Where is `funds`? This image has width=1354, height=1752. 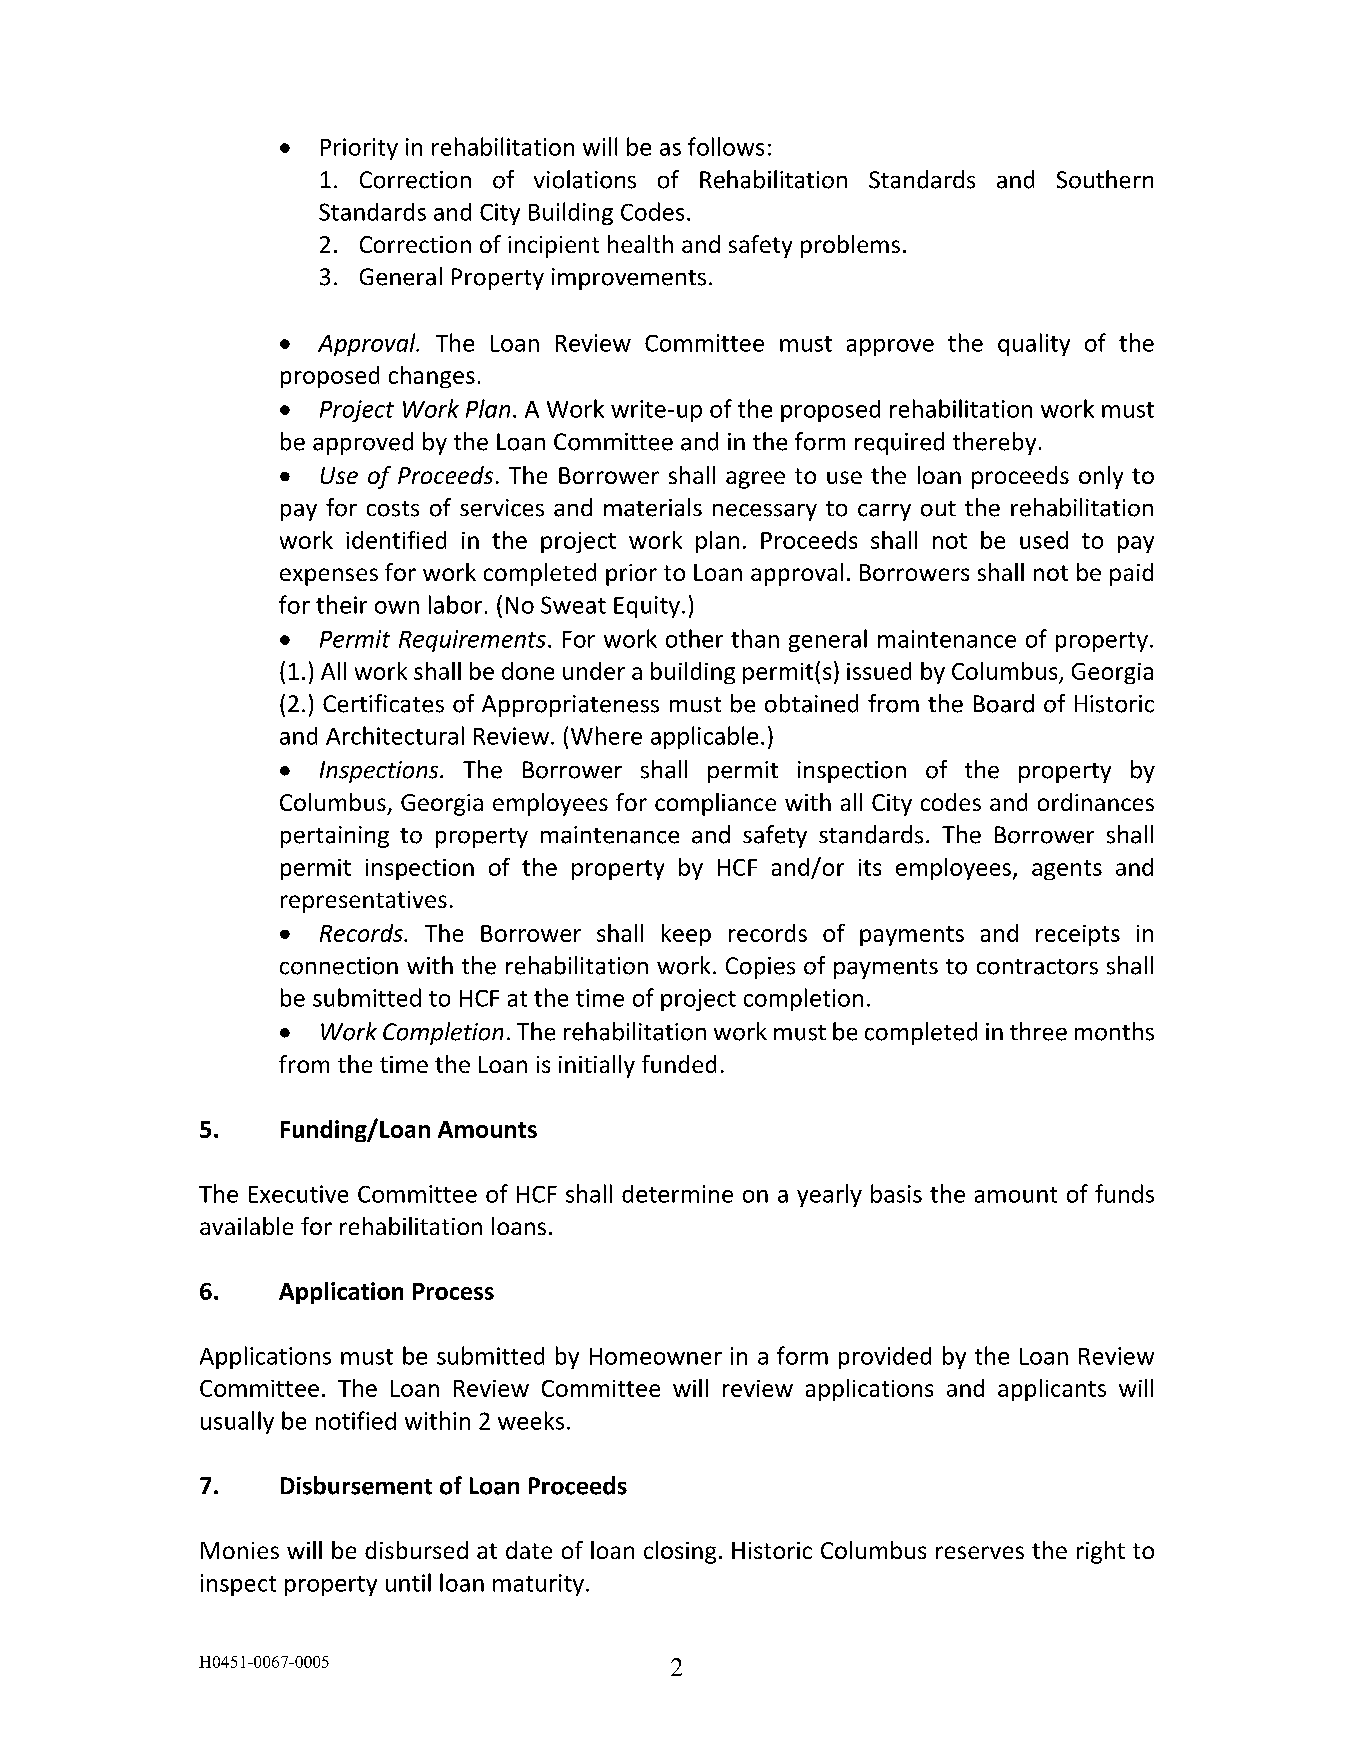 funds is located at coordinates (1124, 1193).
